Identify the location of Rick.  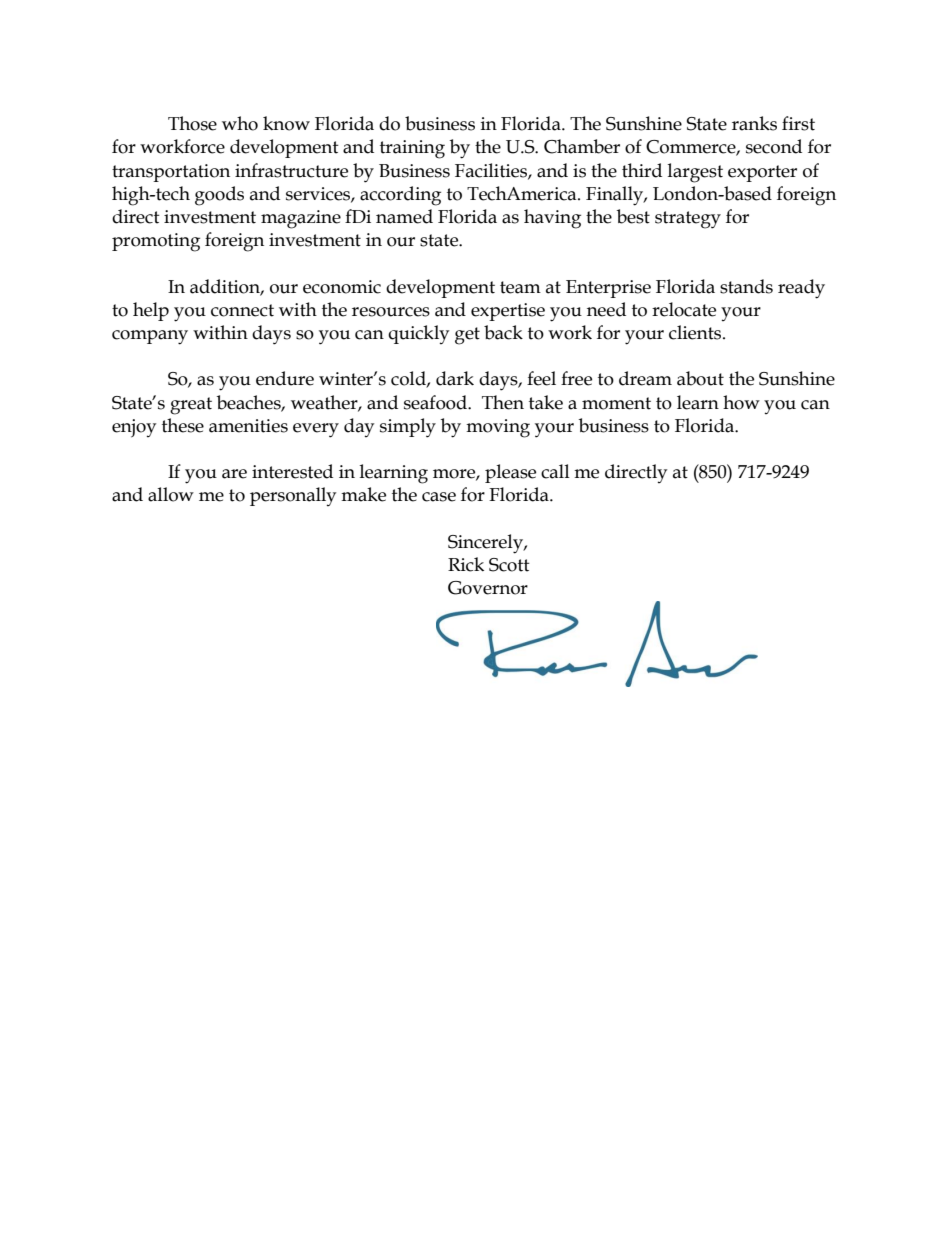
(466, 564).
